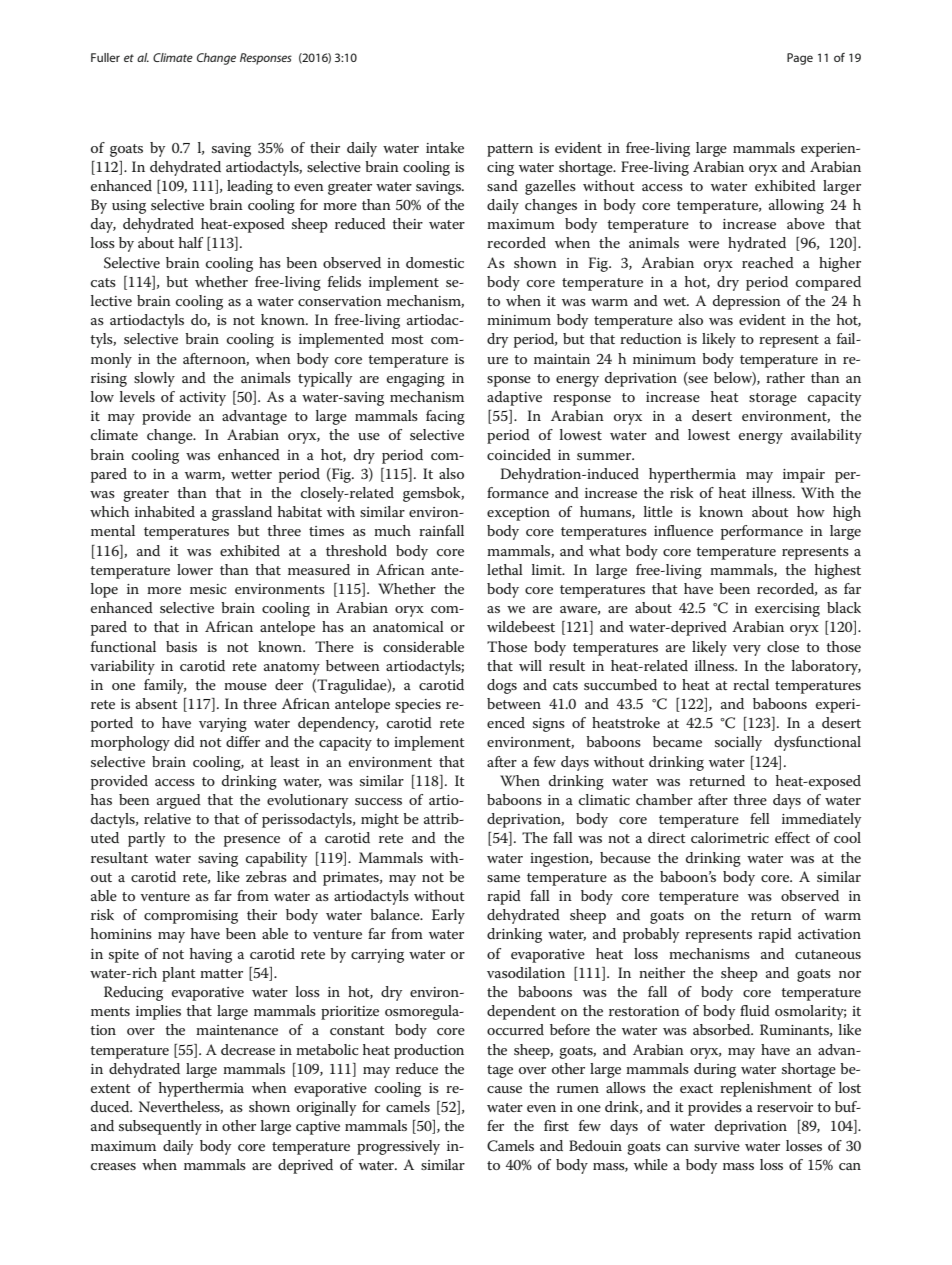 Image resolution: width=952 pixels, height=1265 pixels. What do you see at coordinates (179, 801) in the page?
I see `argued` at bounding box center [179, 801].
